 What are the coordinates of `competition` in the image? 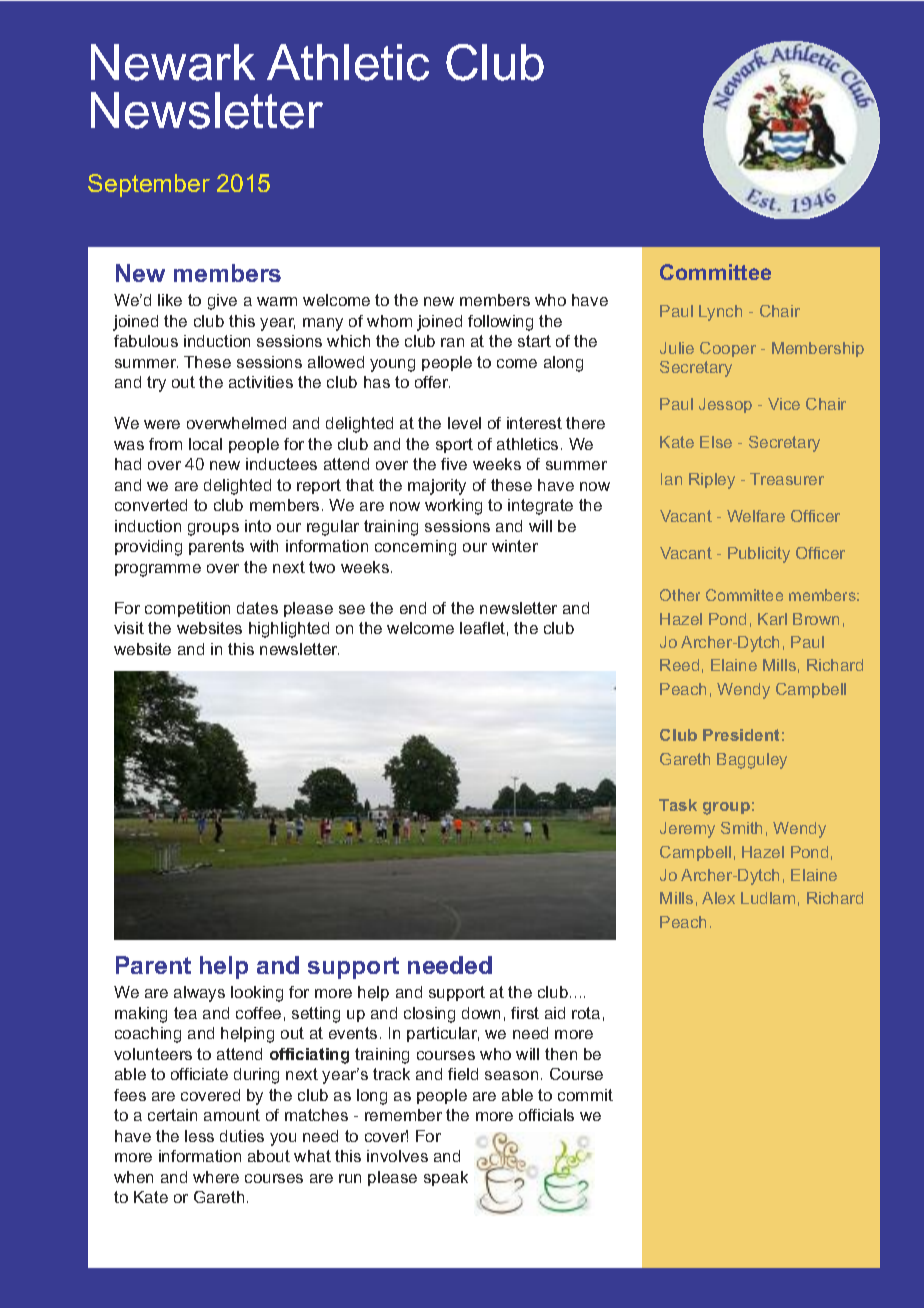 It's located at (187, 609).
